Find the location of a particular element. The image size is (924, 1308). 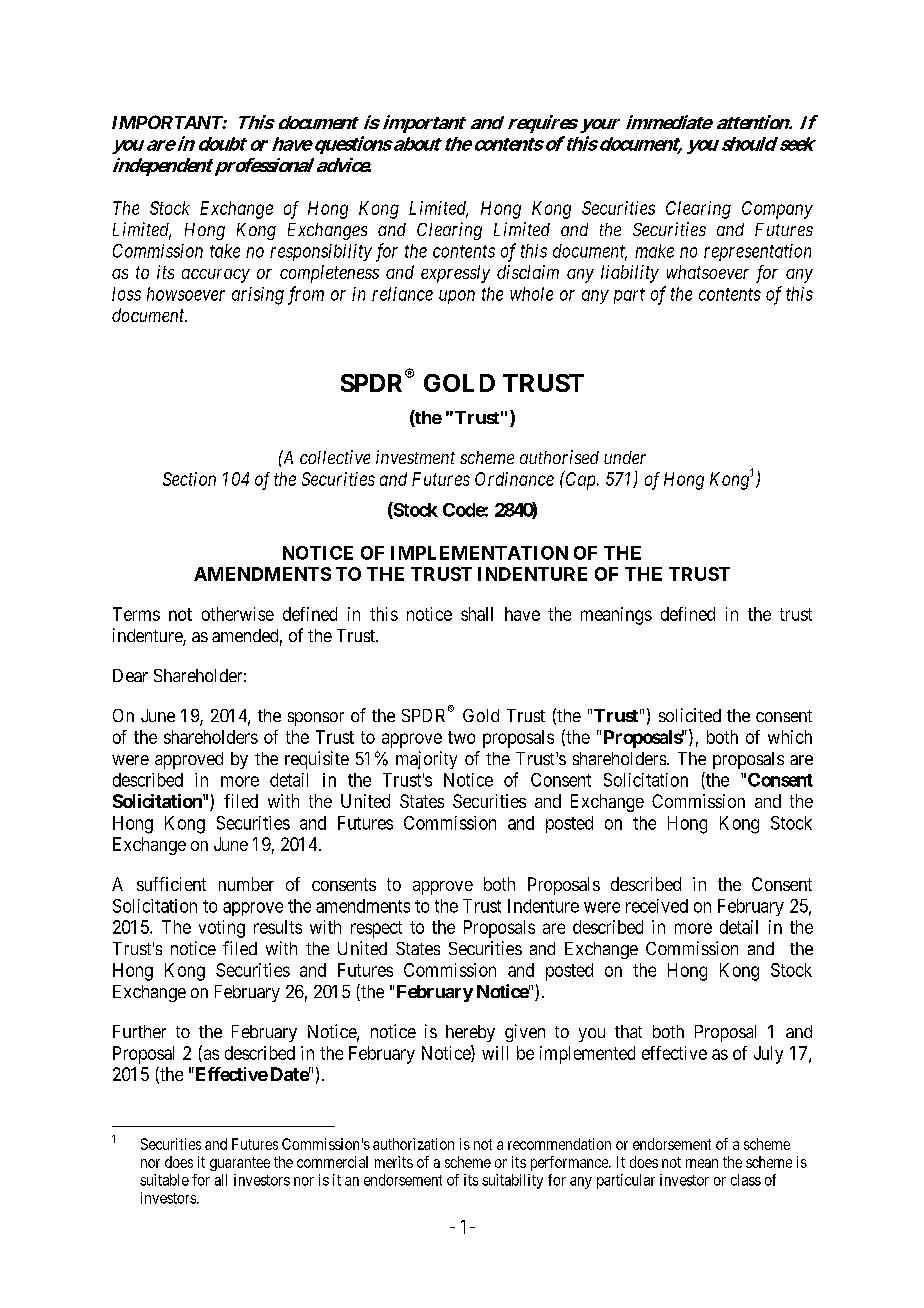

guarantee is located at coordinates (240, 1164).
